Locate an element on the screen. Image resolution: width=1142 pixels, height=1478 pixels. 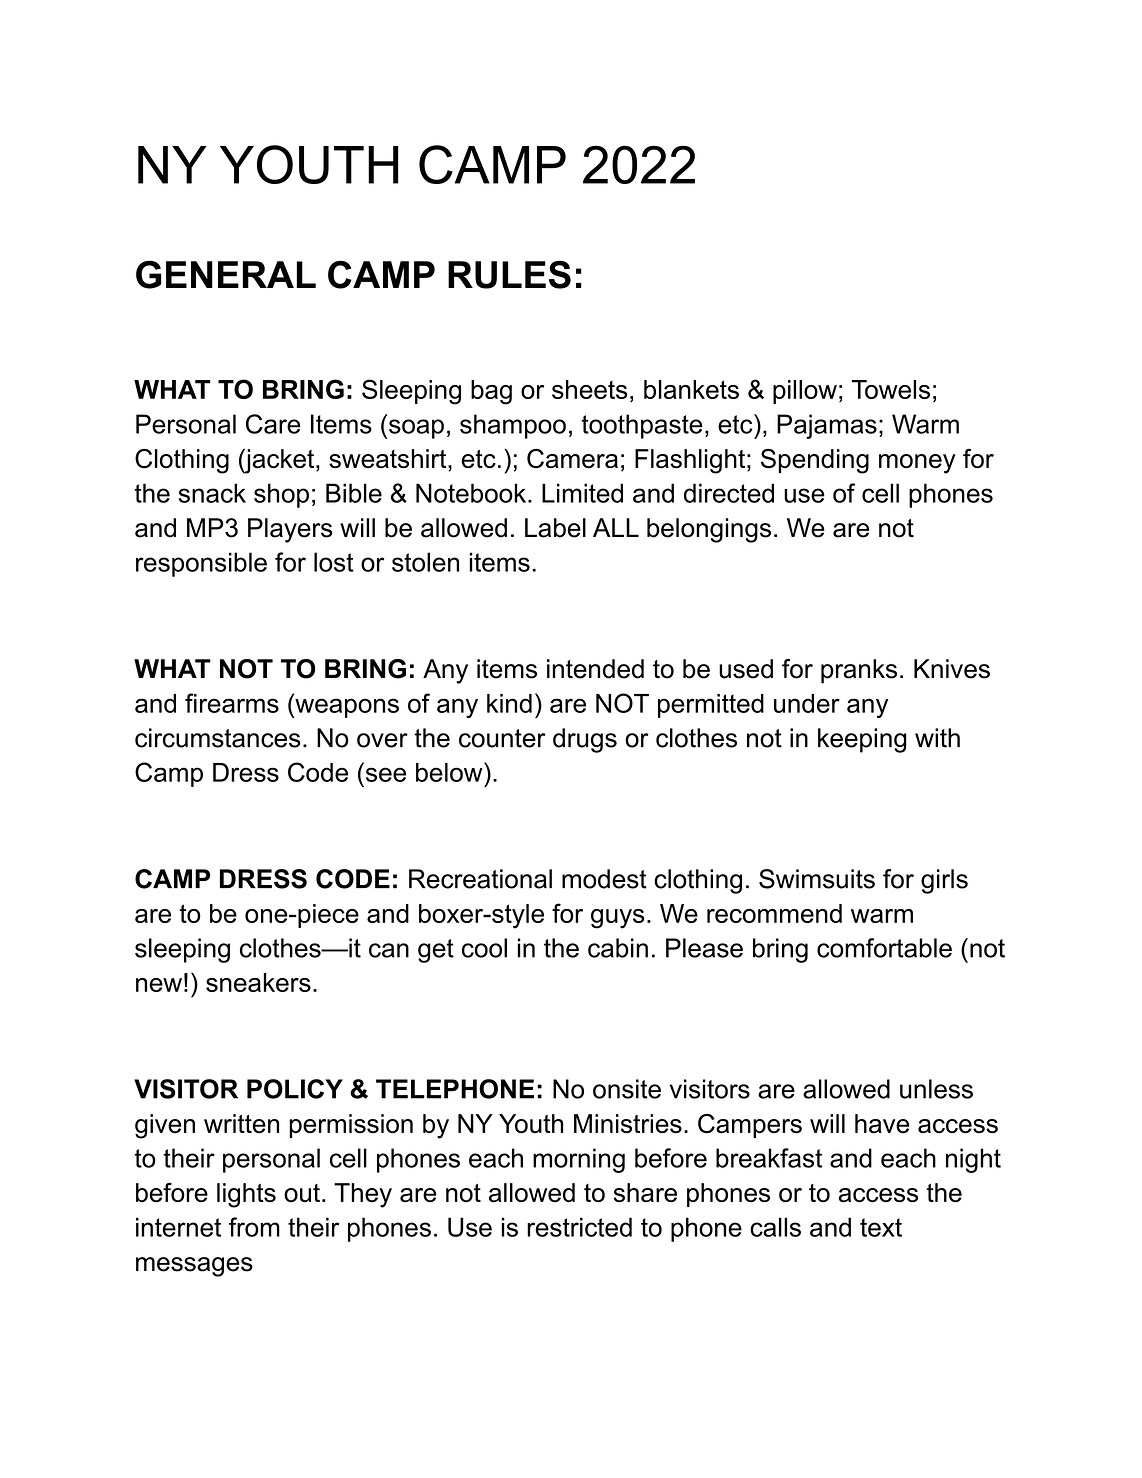
circumstances is located at coordinates (217, 738).
